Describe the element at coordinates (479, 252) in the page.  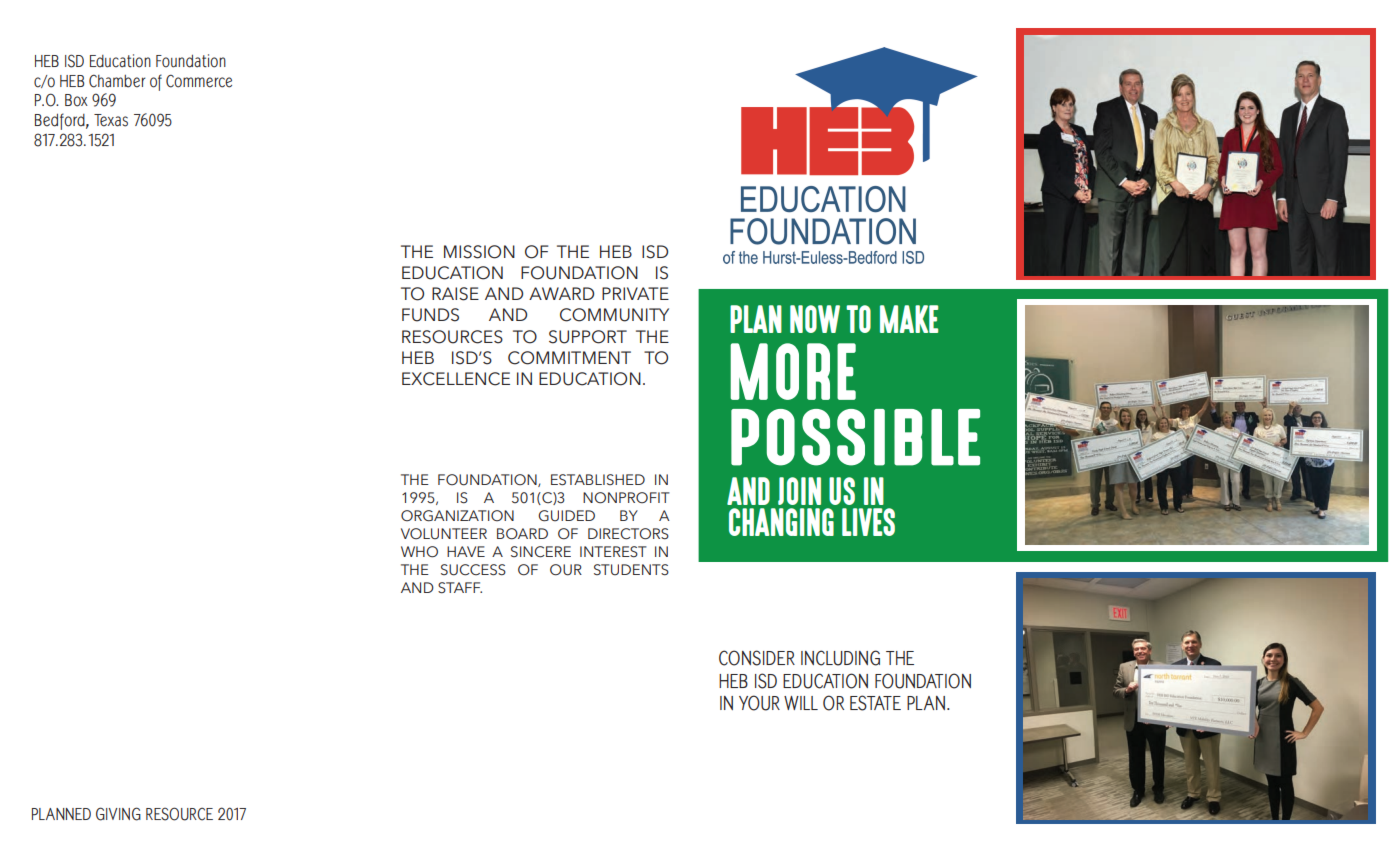
I see `MISSION` at that location.
